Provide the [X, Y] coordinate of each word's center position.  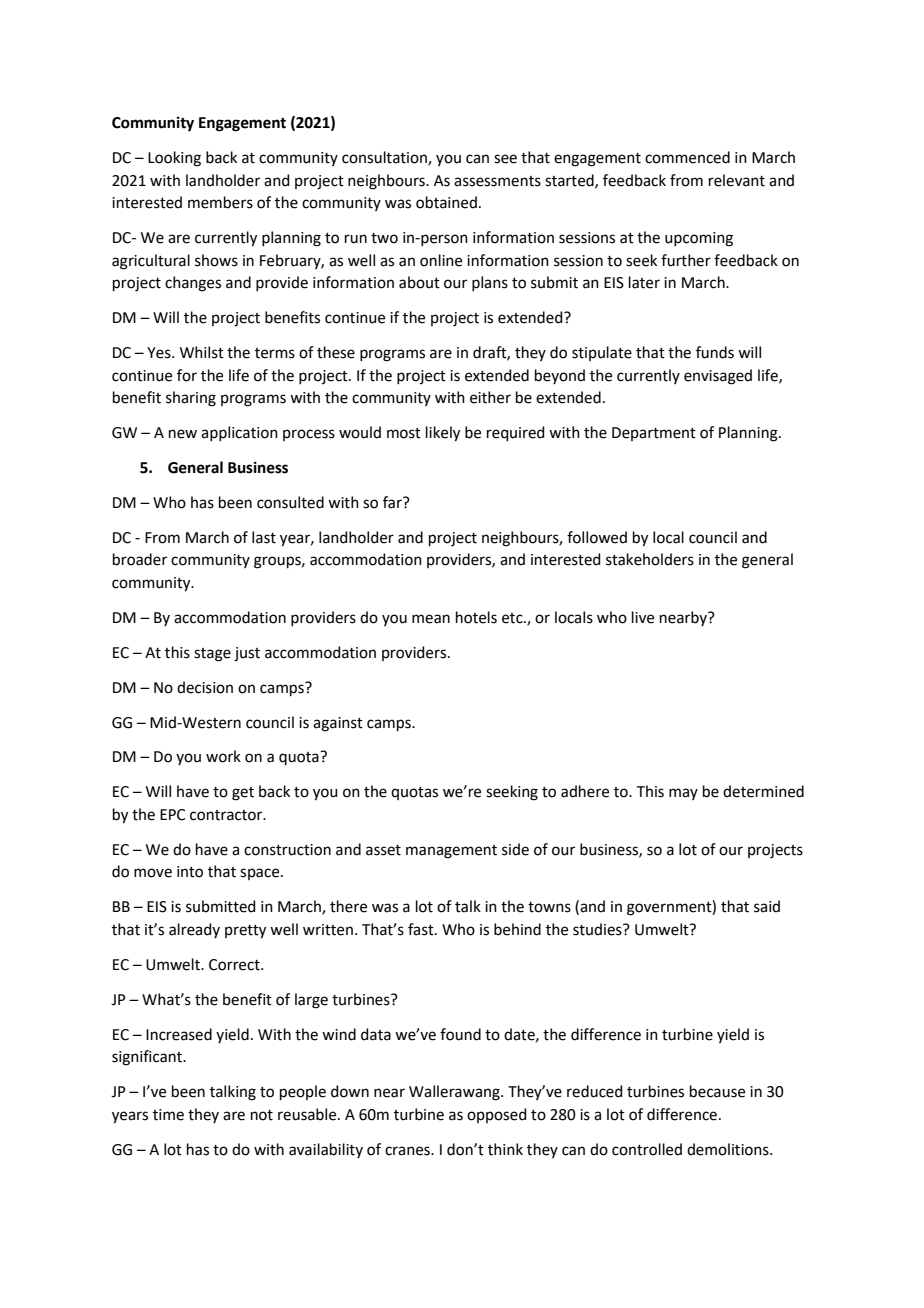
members [220, 202]
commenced [687, 157]
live [643, 617]
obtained [446, 202]
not [262, 1115]
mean [431, 619]
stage [212, 655]
